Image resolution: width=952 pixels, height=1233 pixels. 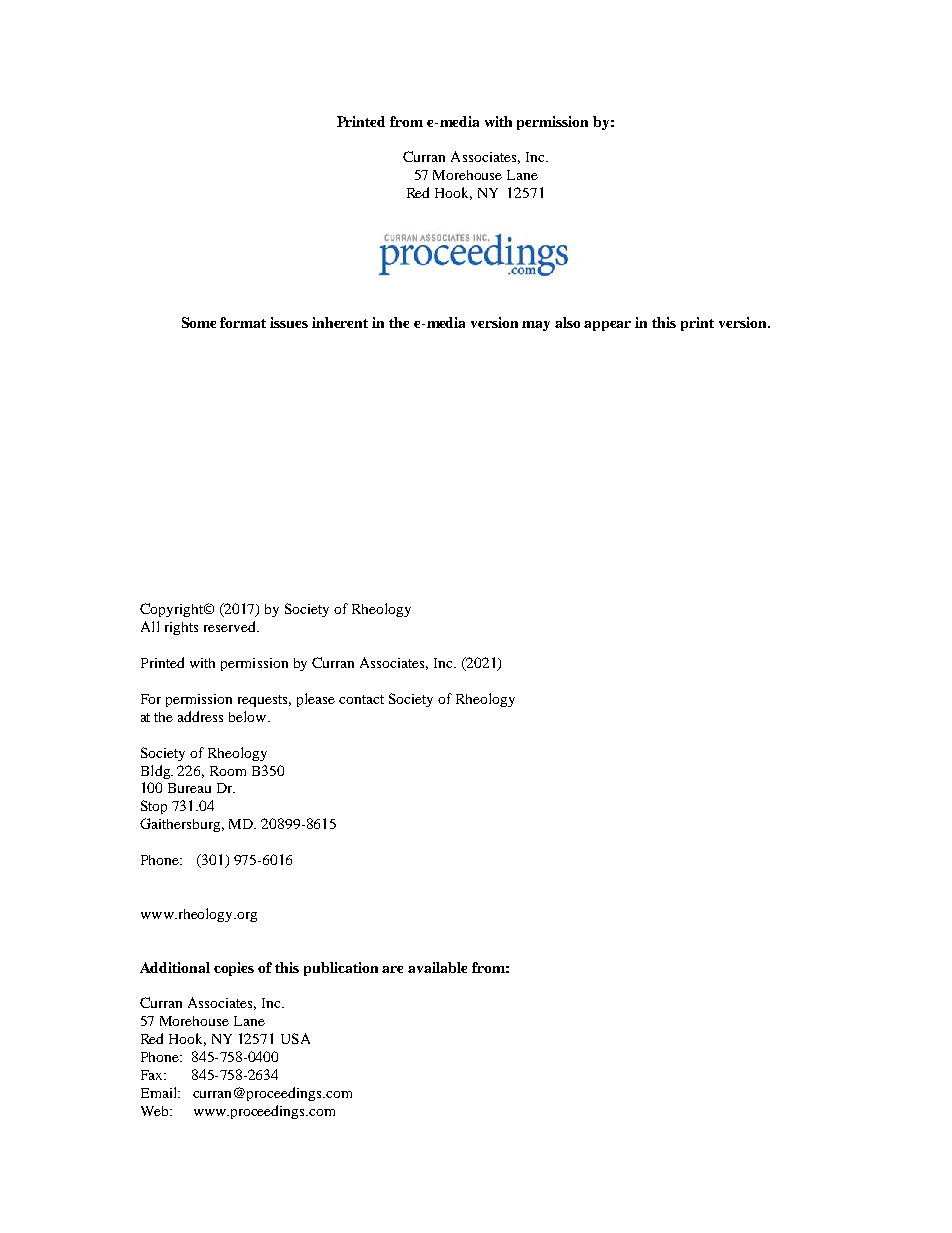 I want to click on USA, so click(x=295, y=1038).
